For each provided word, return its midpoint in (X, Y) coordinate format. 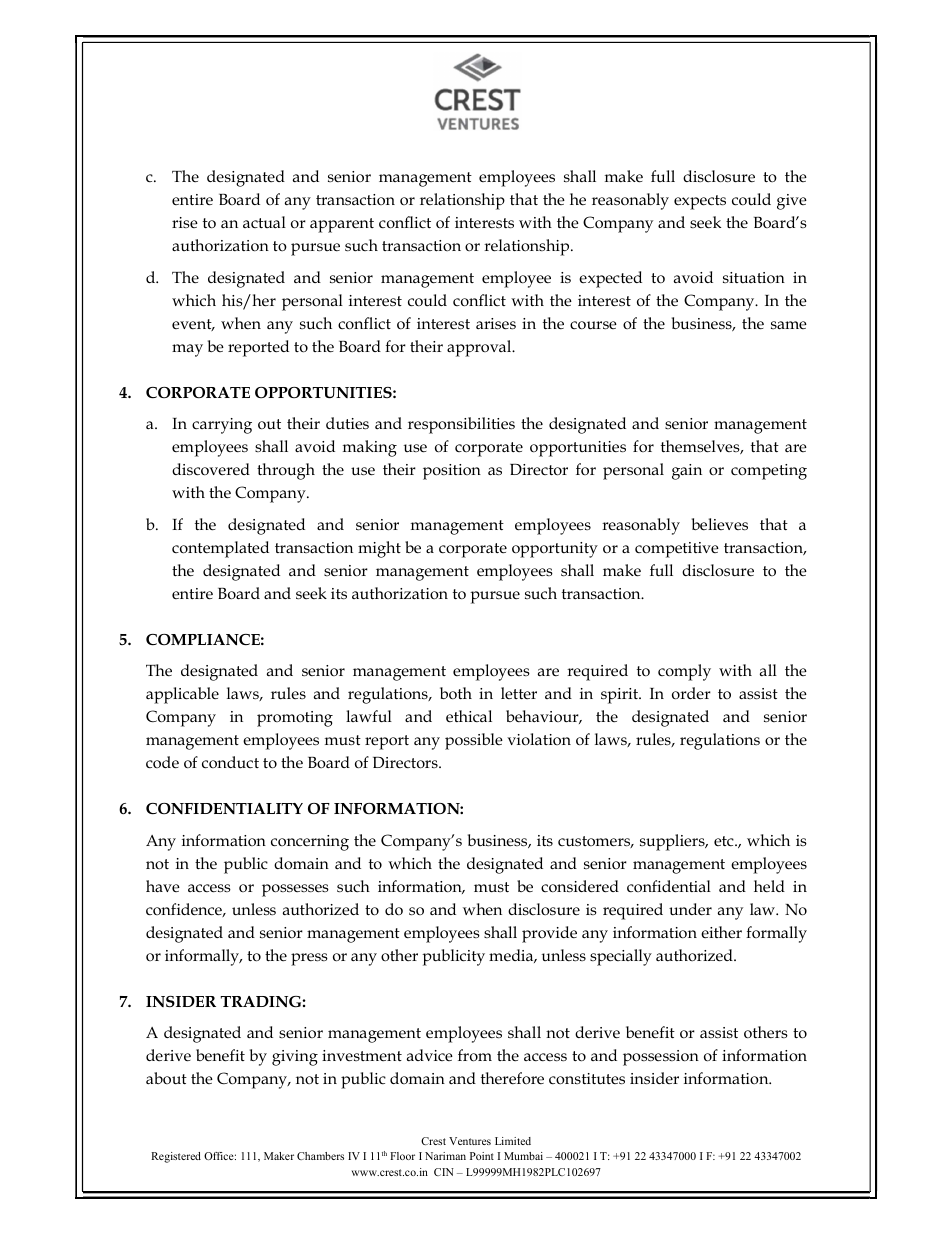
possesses (295, 890)
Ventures (470, 1141)
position (452, 472)
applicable (182, 695)
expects (700, 202)
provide (549, 934)
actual (264, 222)
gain (687, 472)
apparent (342, 225)
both (456, 693)
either (721, 932)
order (691, 693)
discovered (211, 469)
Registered (176, 1157)
